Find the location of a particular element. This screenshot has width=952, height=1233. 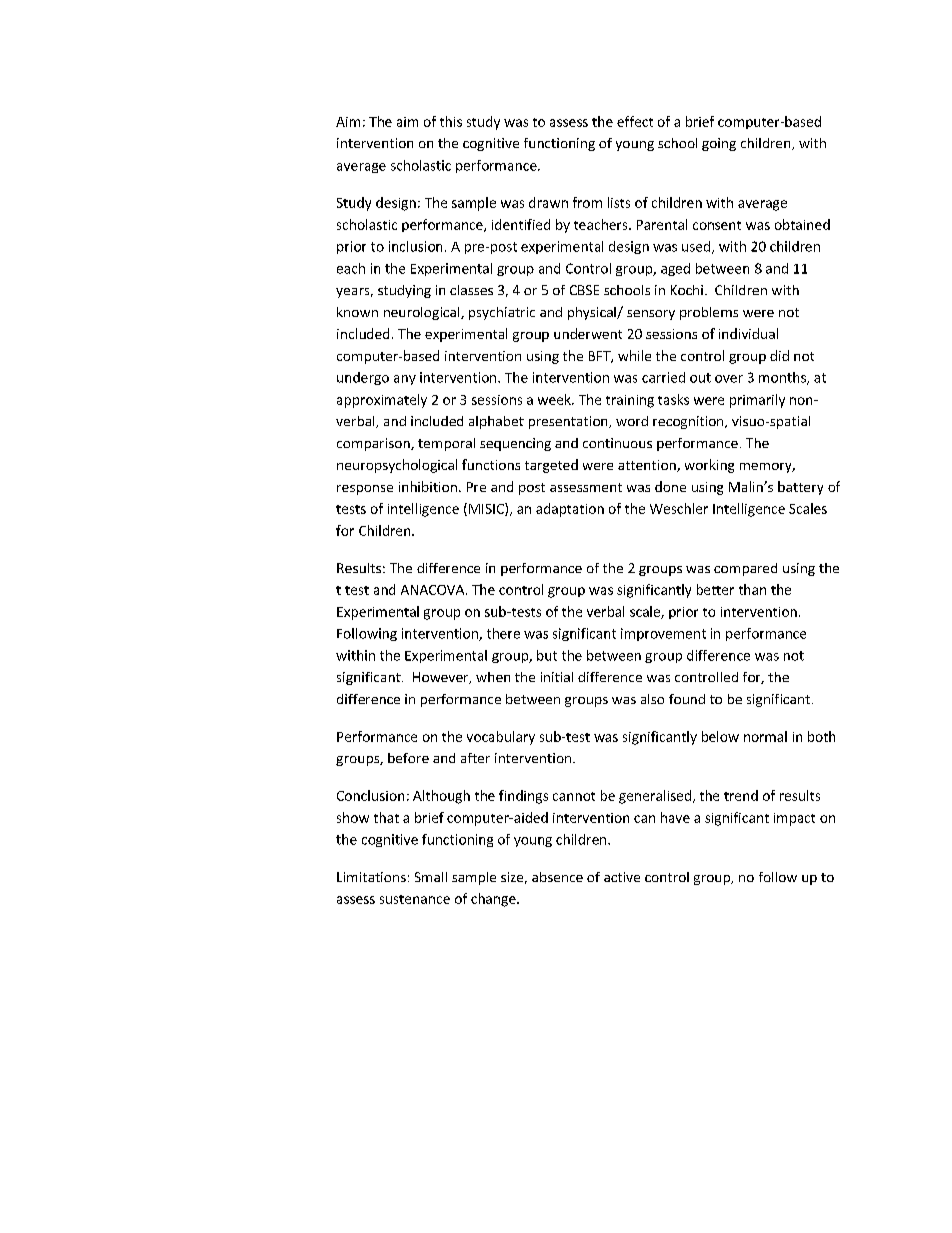

effect is located at coordinates (635, 121).
